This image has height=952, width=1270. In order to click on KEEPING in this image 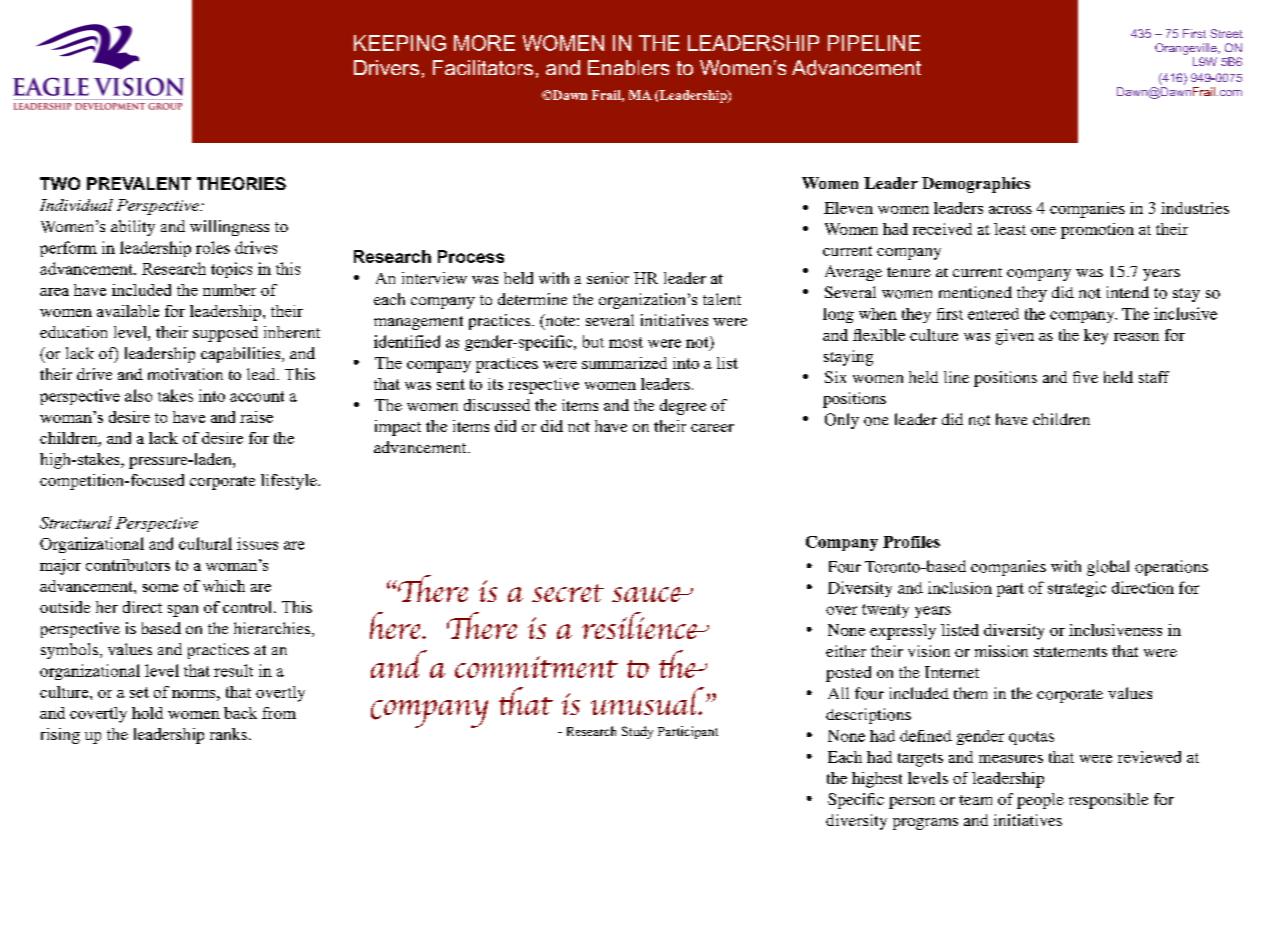, I will do `click(400, 43)`.
